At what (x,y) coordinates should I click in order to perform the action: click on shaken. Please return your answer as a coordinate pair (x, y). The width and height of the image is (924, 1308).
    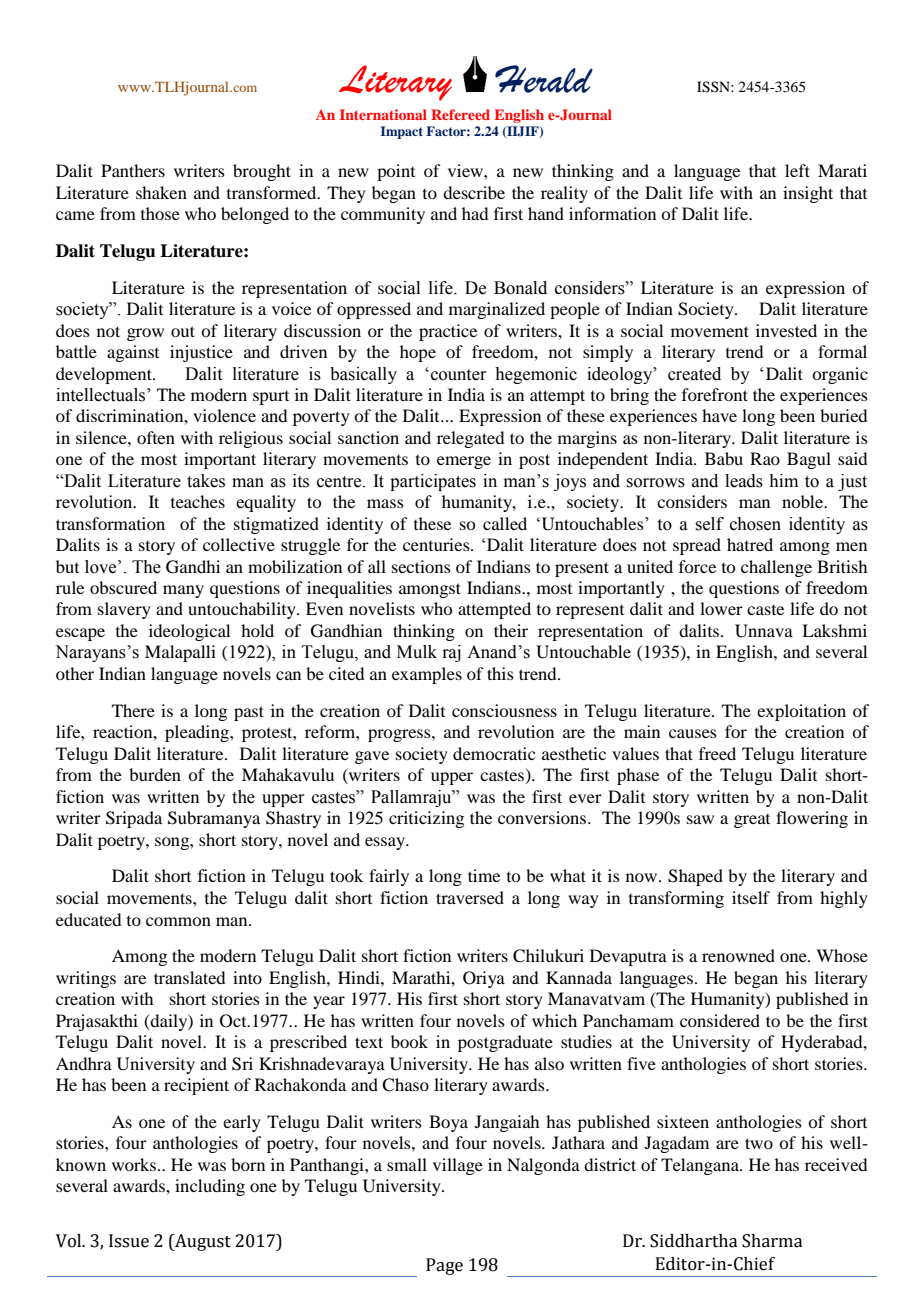
    Looking at the image, I should click on (161, 192).
